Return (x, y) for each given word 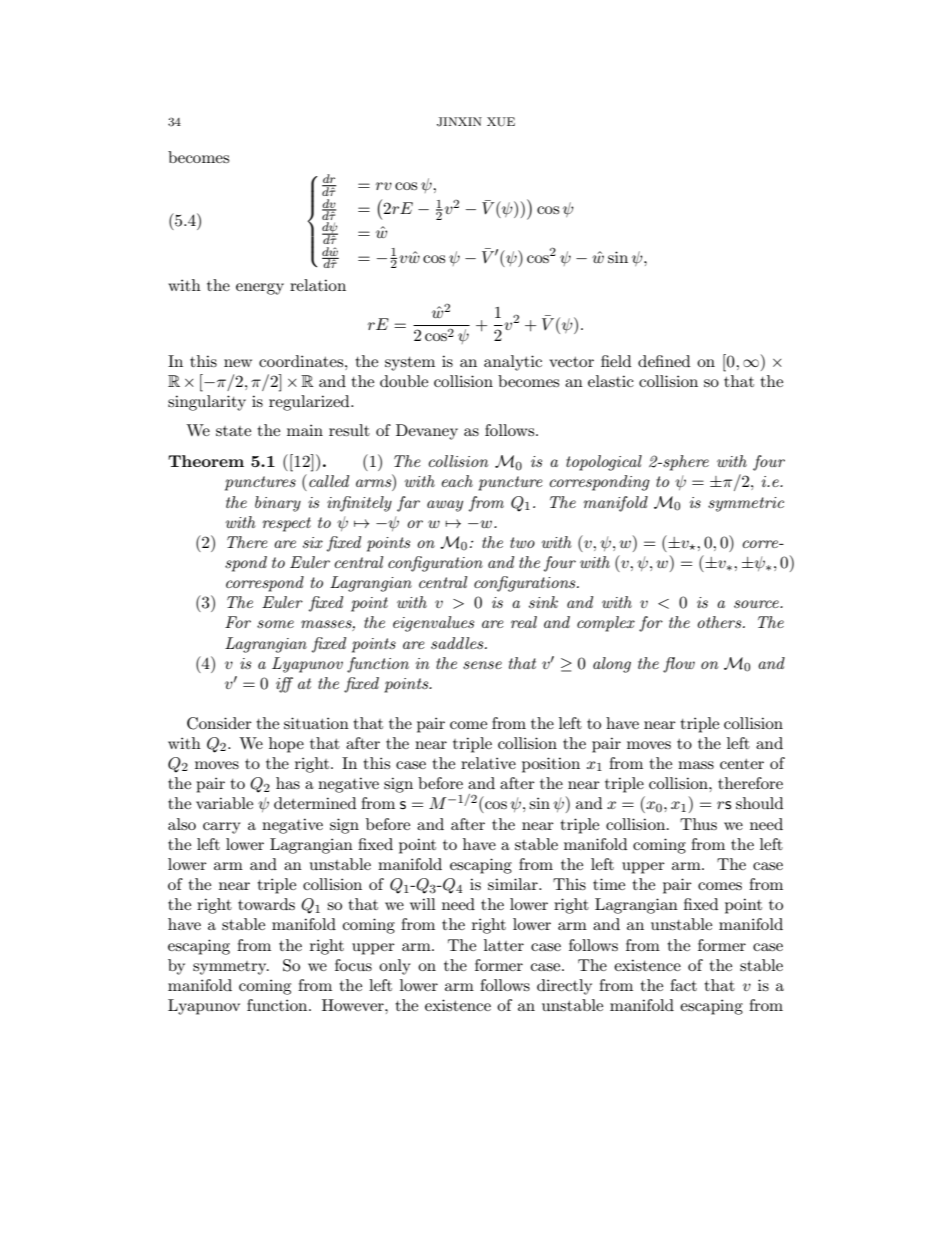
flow (679, 665)
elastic (611, 381)
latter (504, 945)
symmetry (231, 968)
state (233, 431)
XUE (501, 122)
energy (260, 289)
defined (664, 361)
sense (482, 665)
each (457, 481)
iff (284, 685)
